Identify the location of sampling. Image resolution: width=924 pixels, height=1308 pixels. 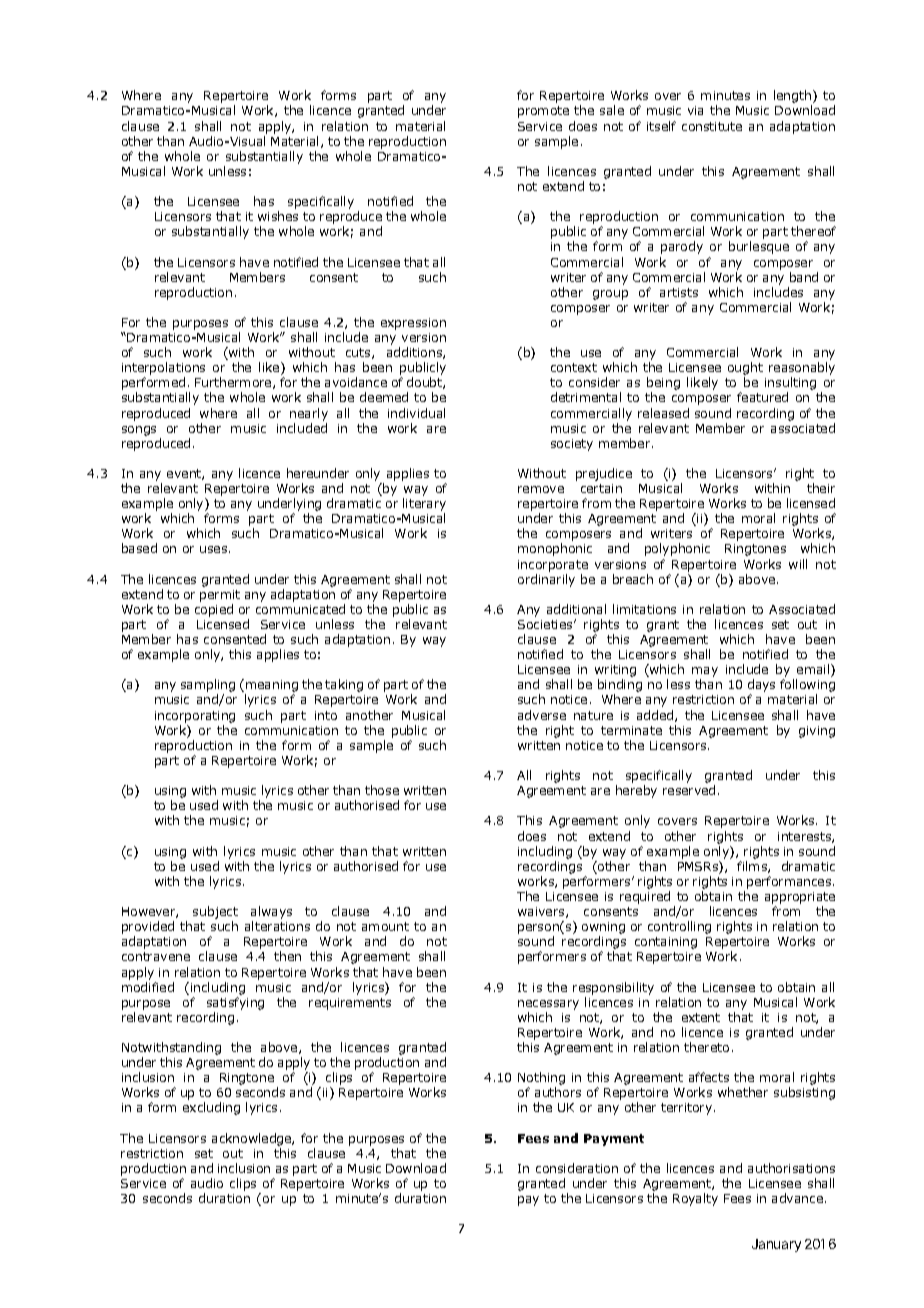
(208, 687).
